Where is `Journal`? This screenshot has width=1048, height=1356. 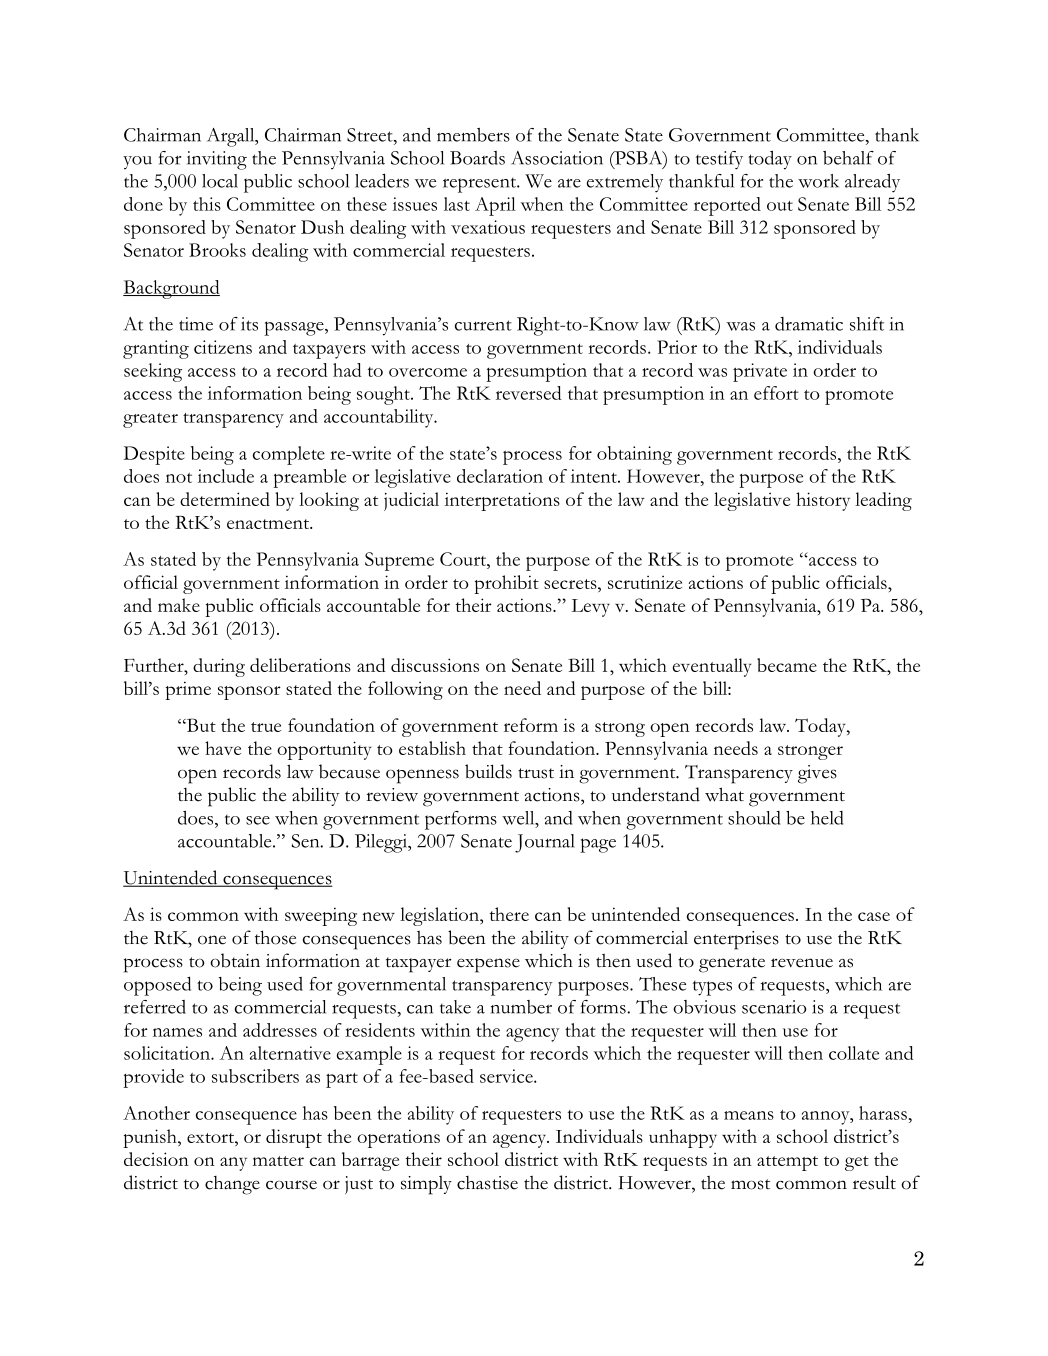
Journal is located at coordinates (545, 843).
